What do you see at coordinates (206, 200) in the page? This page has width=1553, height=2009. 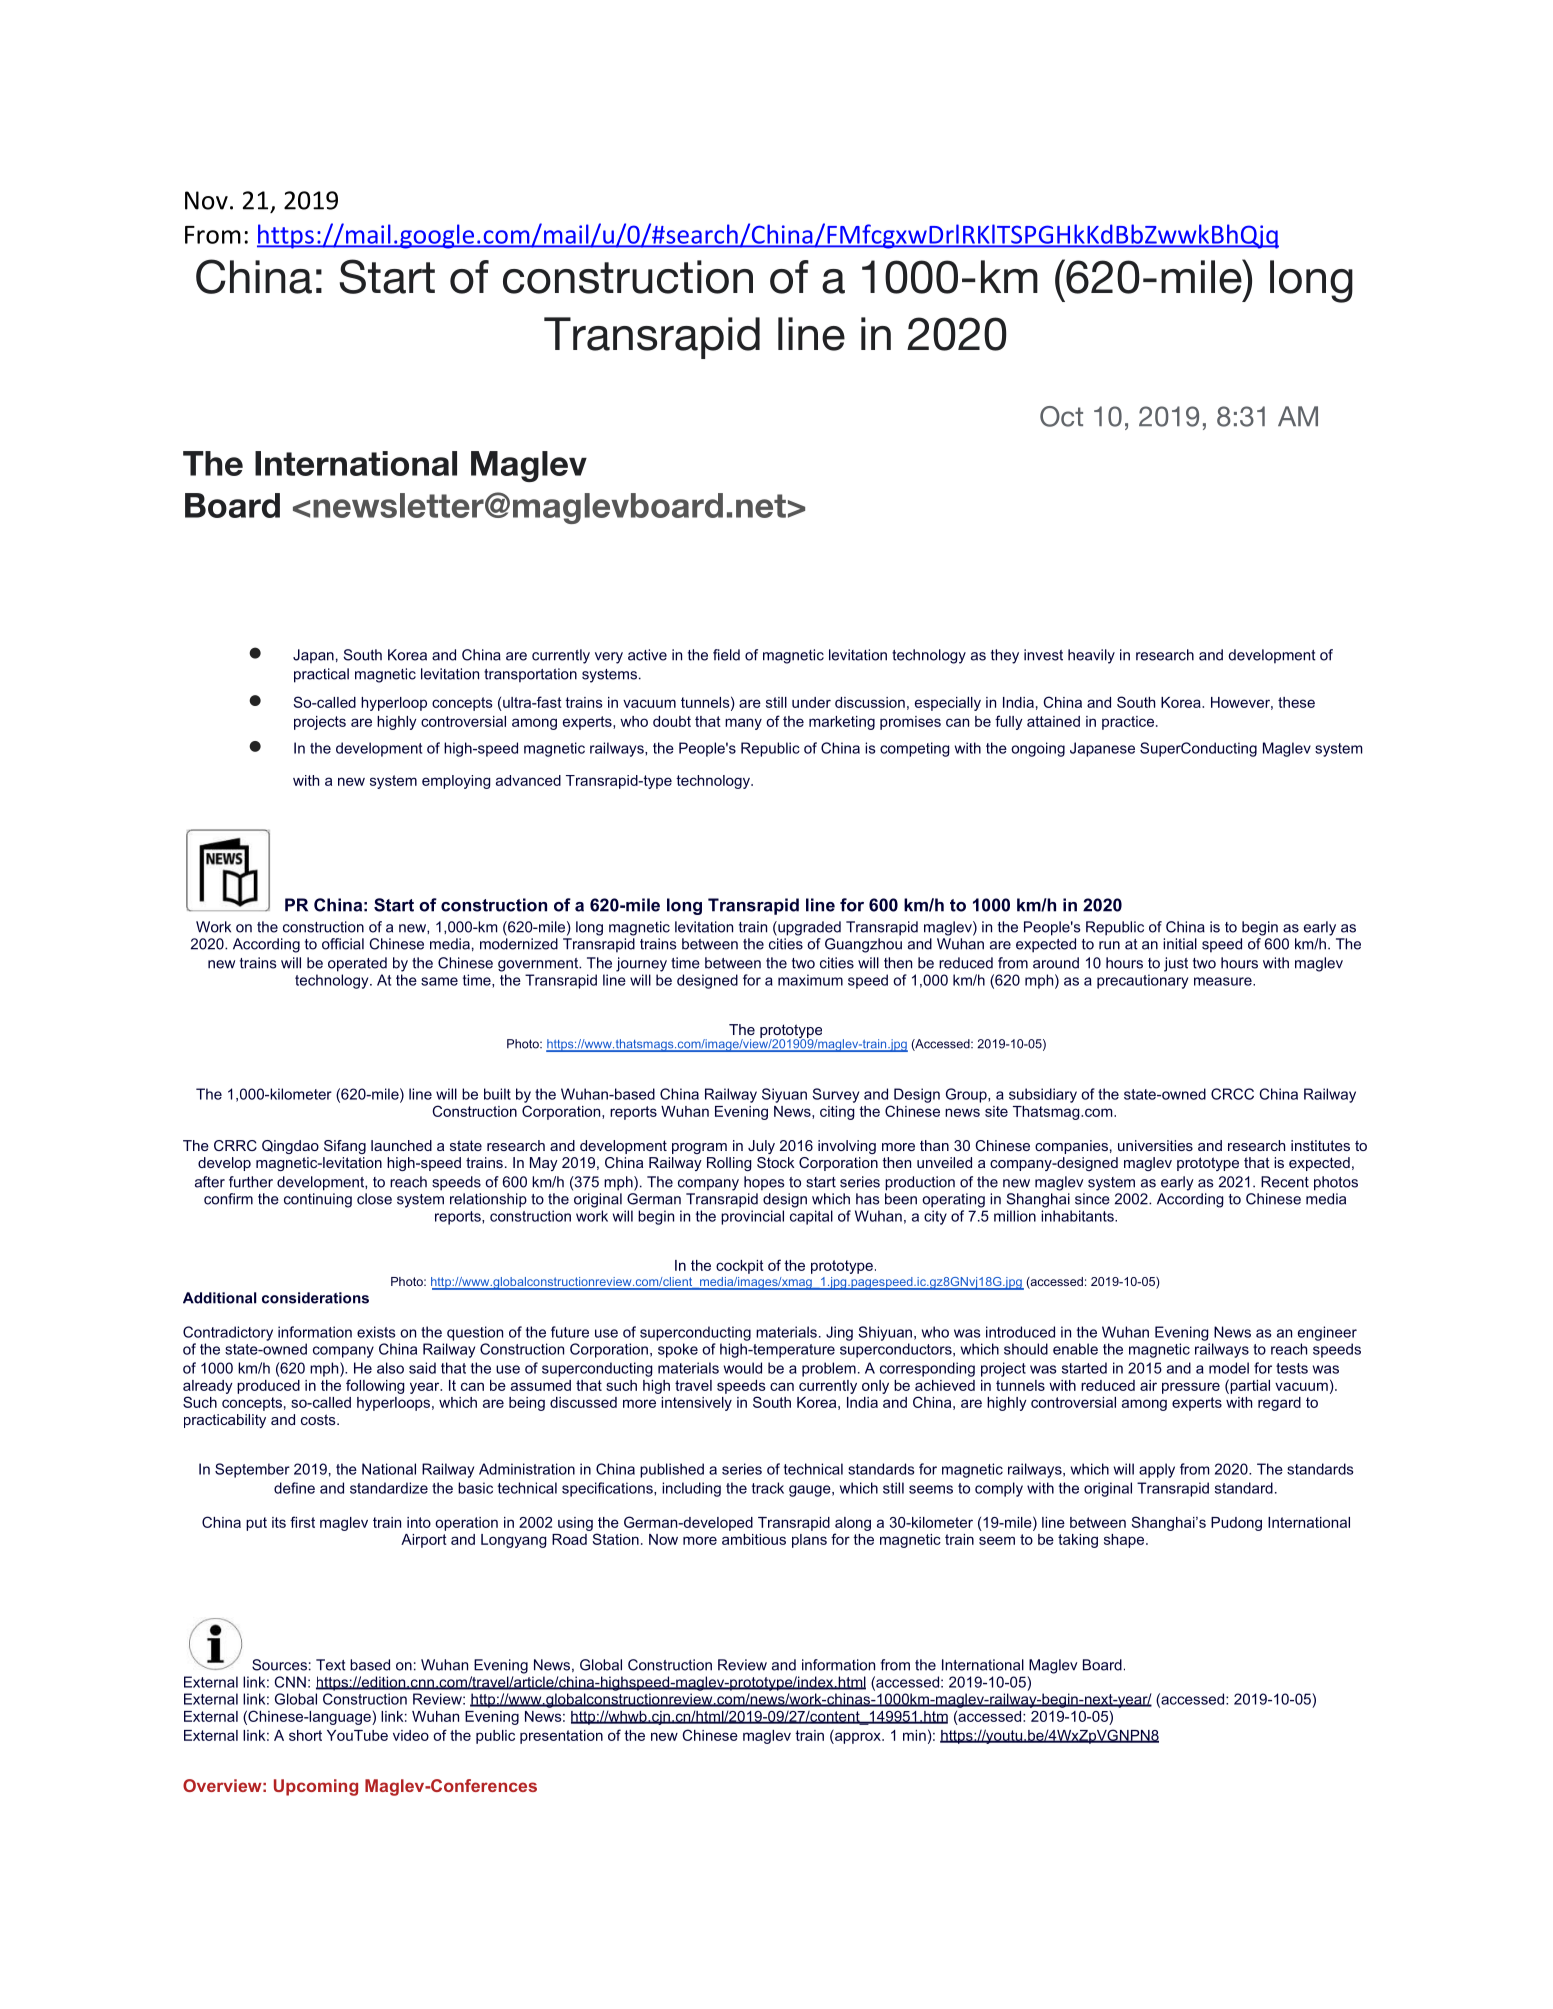 I see `Nov` at bounding box center [206, 200].
